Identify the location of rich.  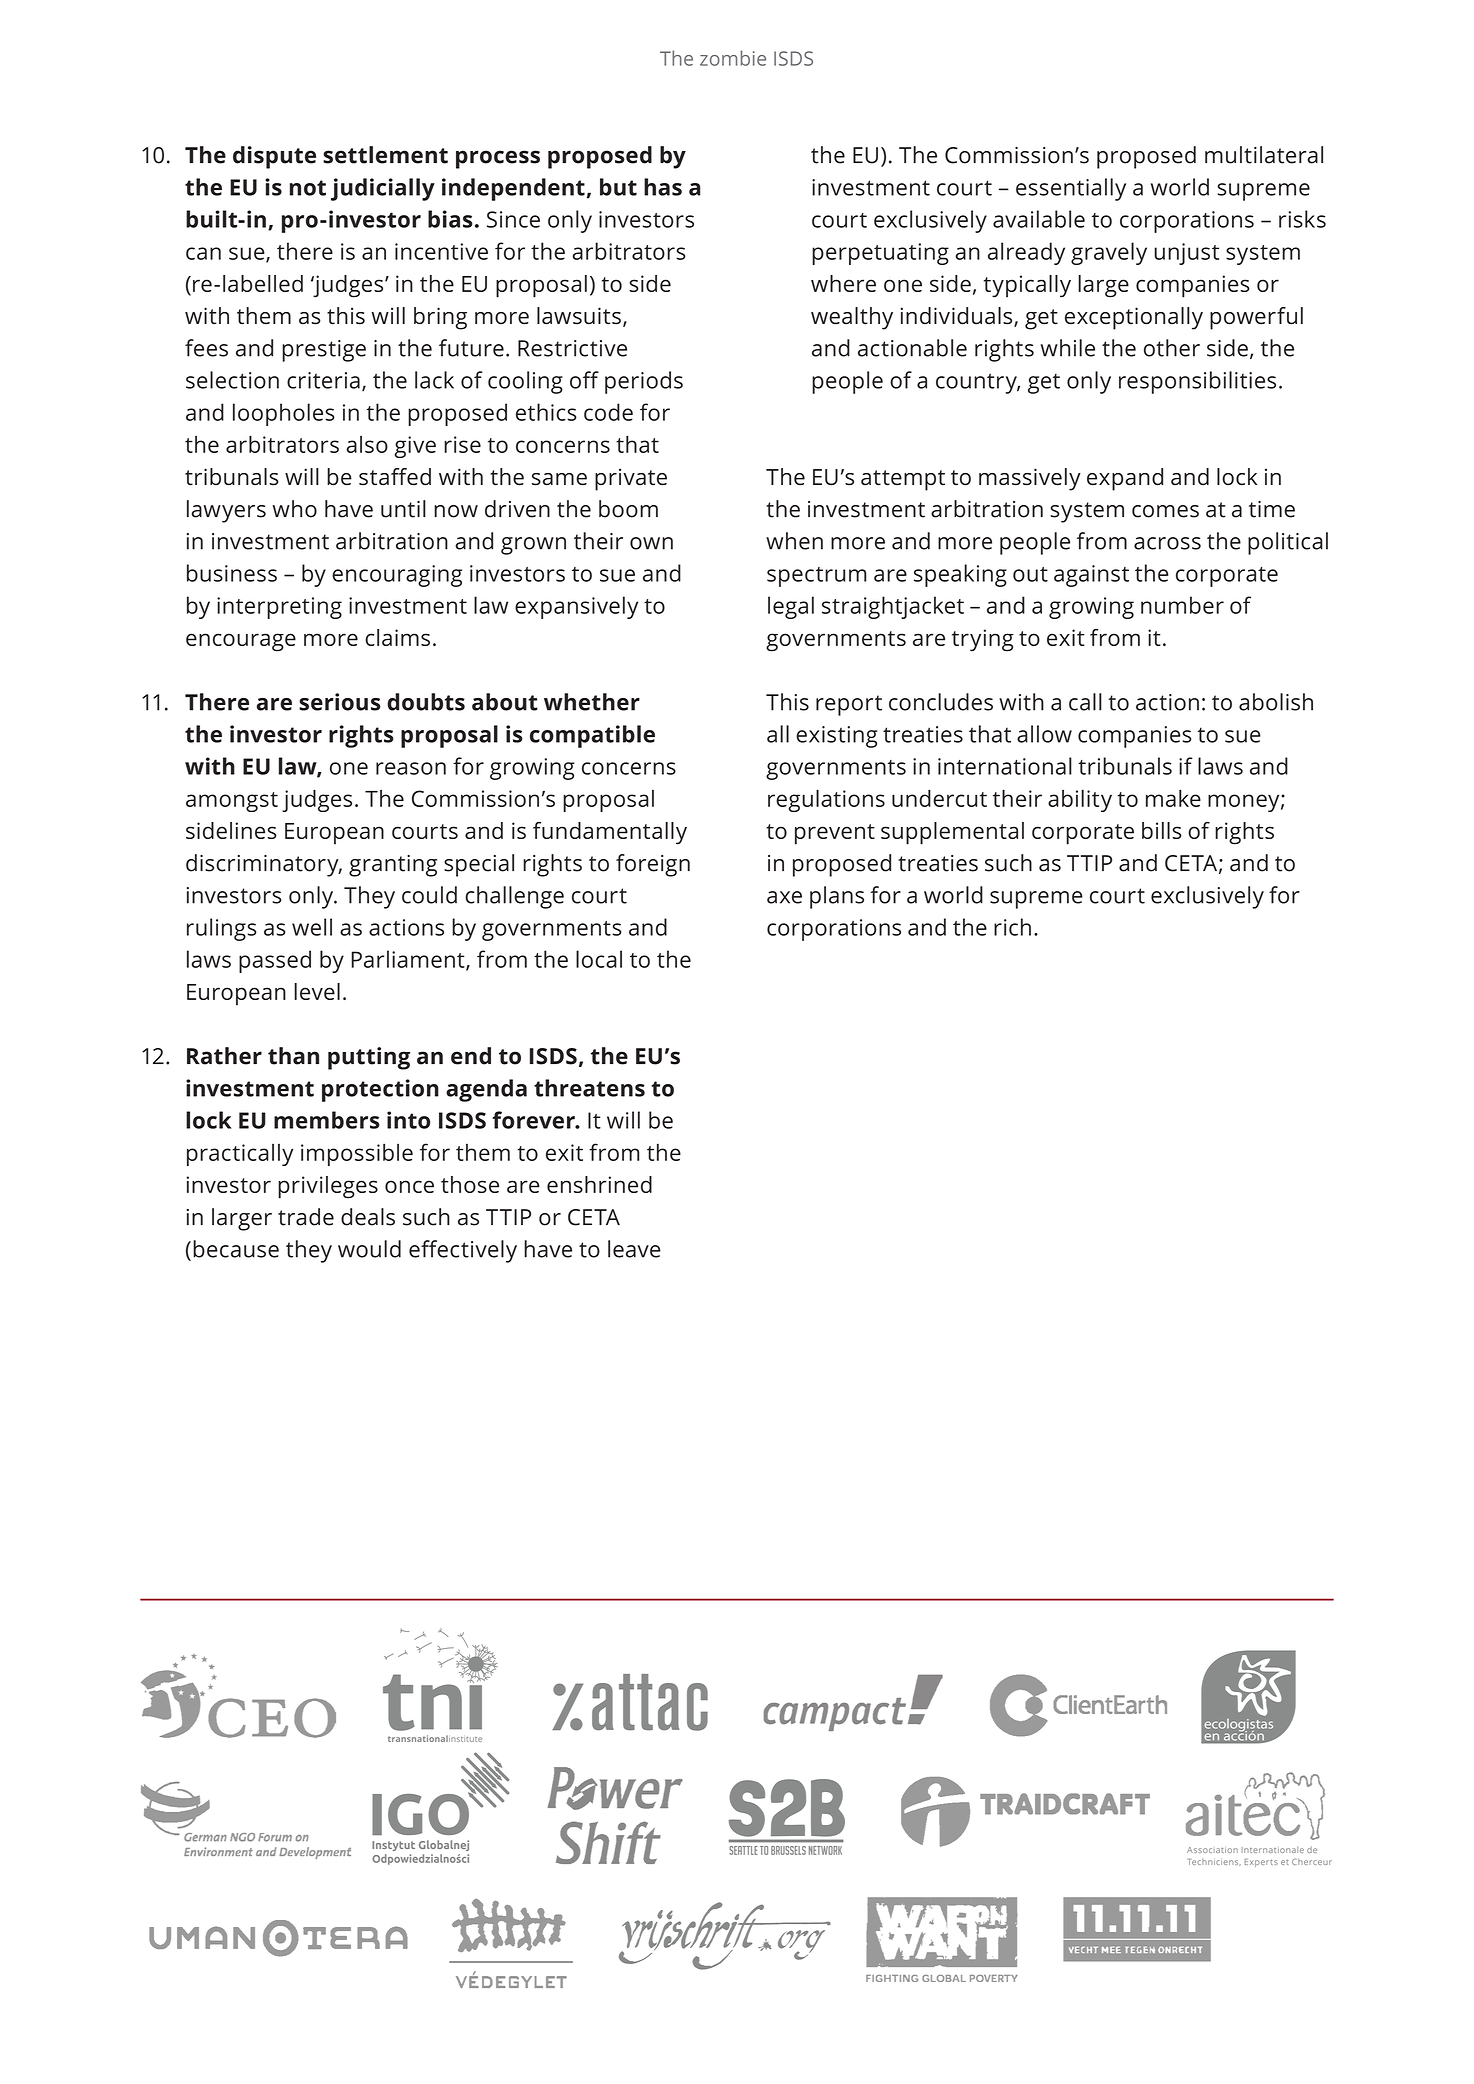
(1012, 927).
